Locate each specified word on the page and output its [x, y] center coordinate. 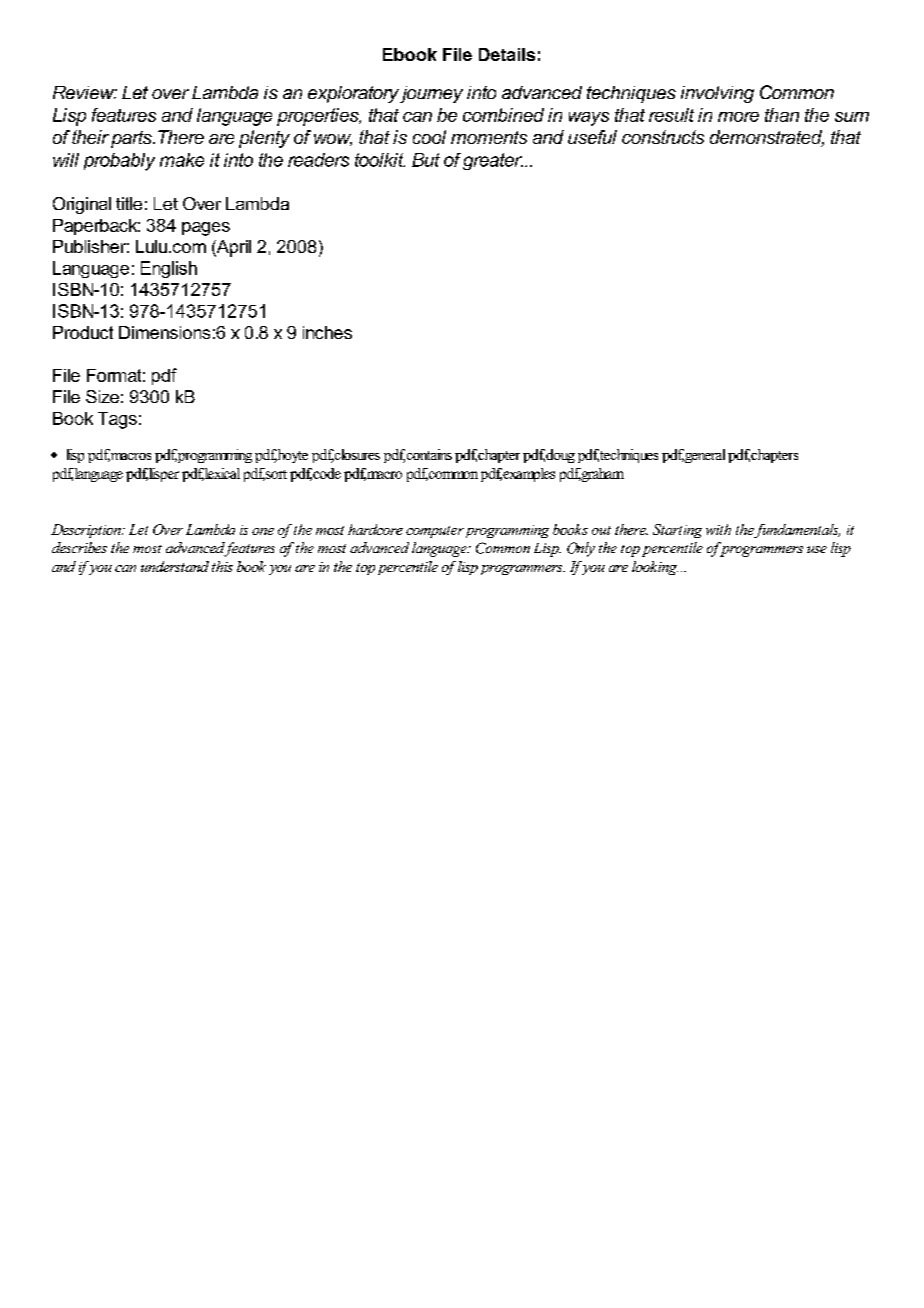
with [718, 529]
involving [717, 94]
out [601, 530]
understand [175, 566]
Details [507, 54]
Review [85, 92]
